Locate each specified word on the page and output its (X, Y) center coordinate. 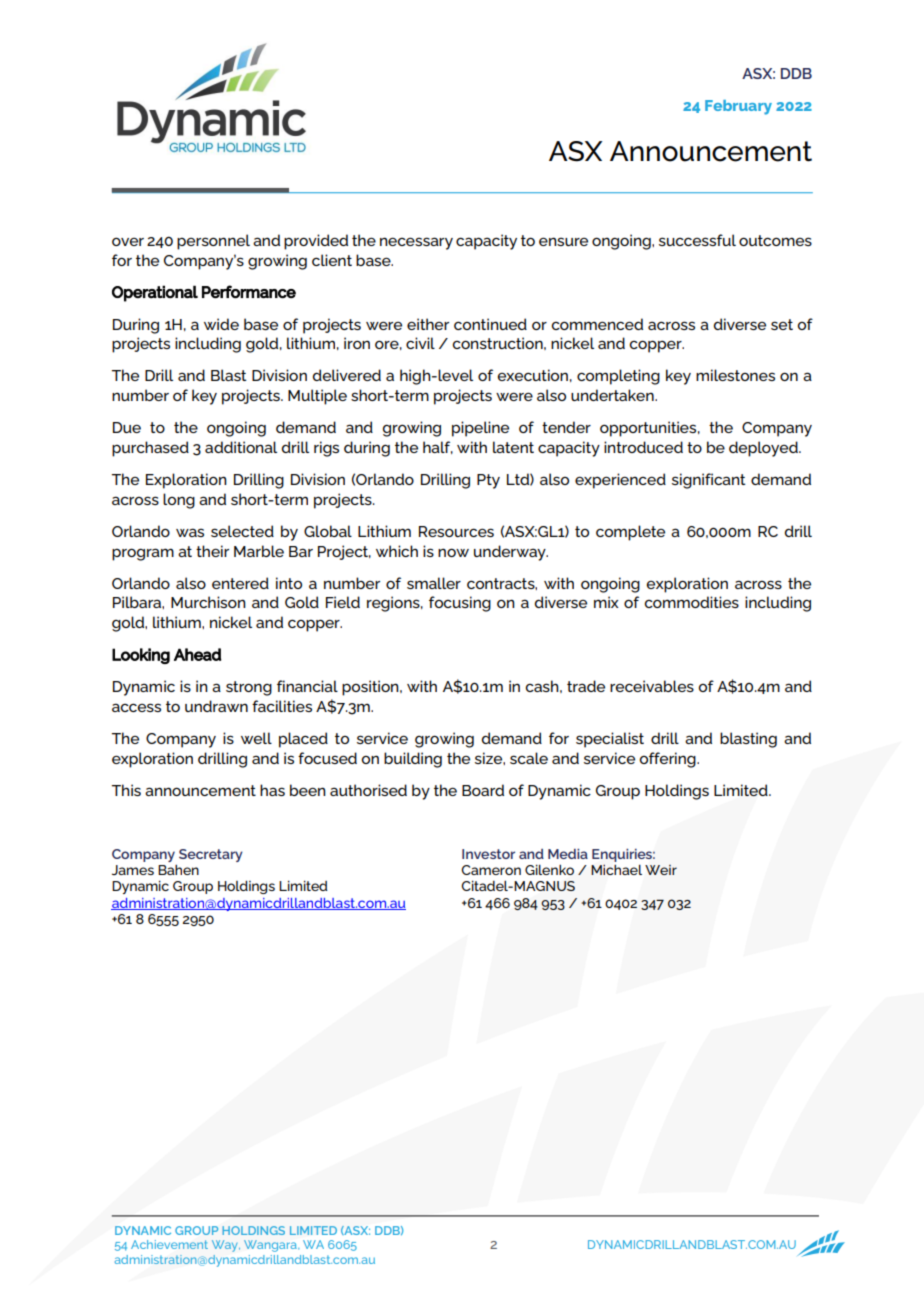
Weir (661, 870)
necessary (416, 243)
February (738, 107)
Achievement (169, 1244)
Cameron (491, 870)
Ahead (197, 654)
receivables (652, 686)
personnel (213, 242)
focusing (460, 604)
